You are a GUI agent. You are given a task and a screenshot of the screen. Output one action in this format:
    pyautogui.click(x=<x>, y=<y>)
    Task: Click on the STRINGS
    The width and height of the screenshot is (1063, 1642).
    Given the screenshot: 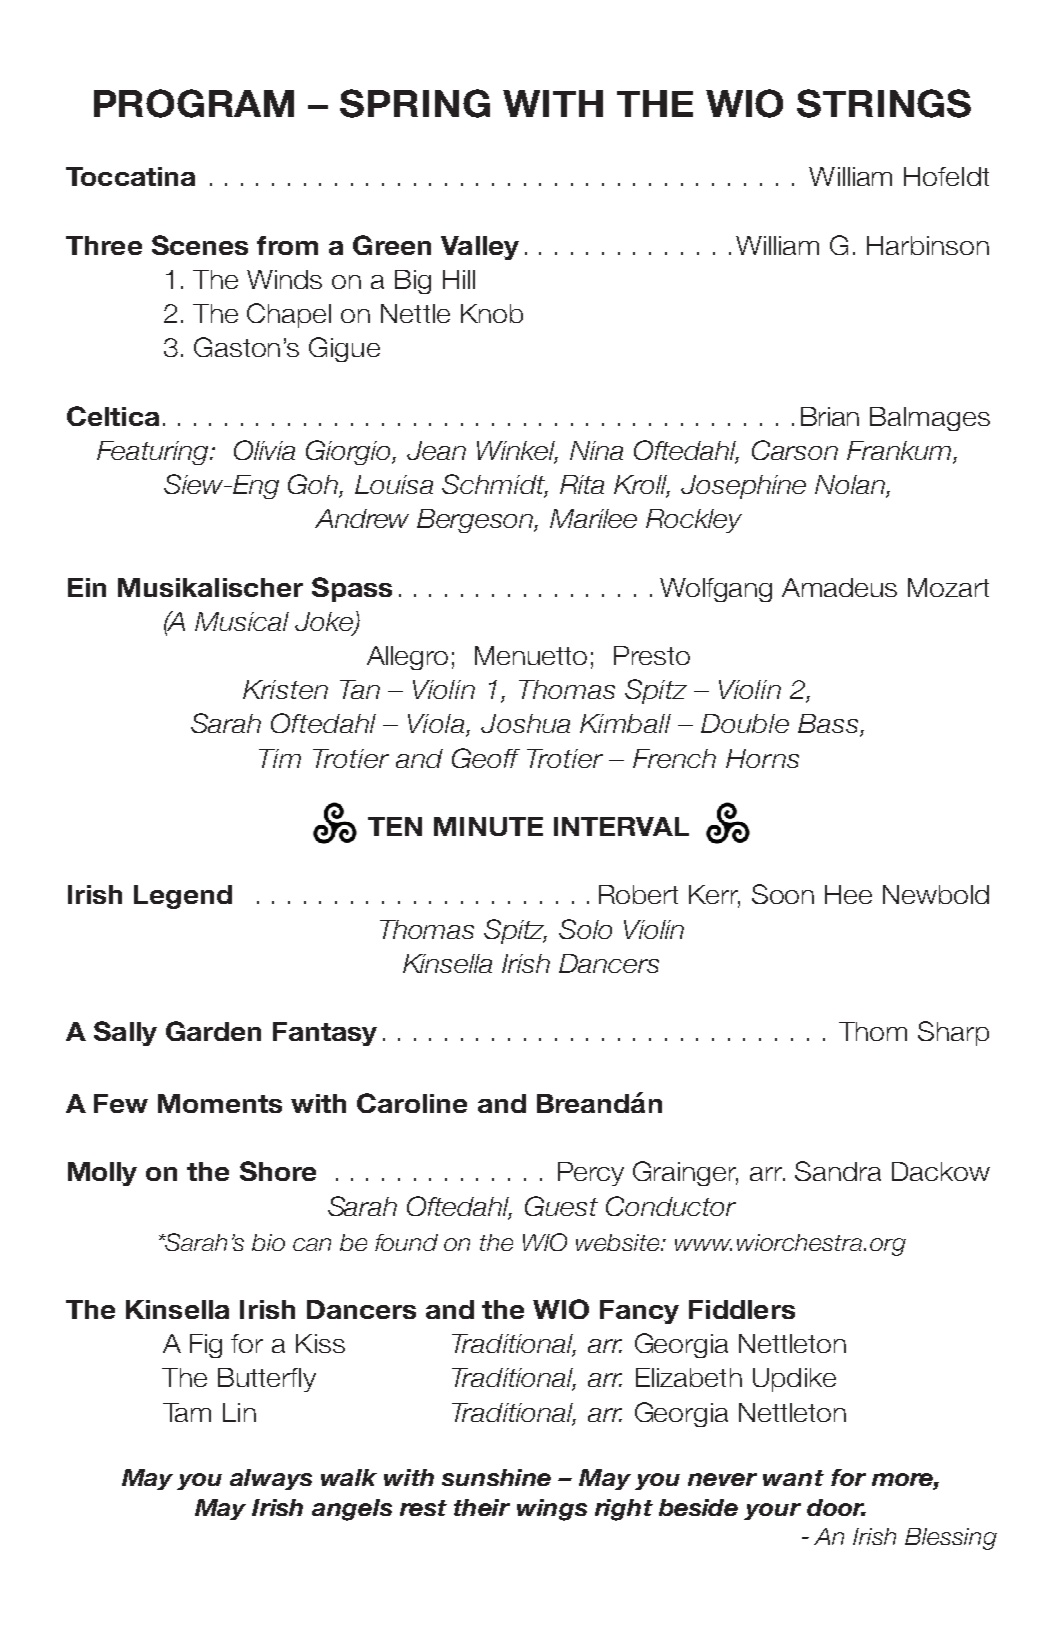 What is the action you would take?
    pyautogui.click(x=884, y=103)
